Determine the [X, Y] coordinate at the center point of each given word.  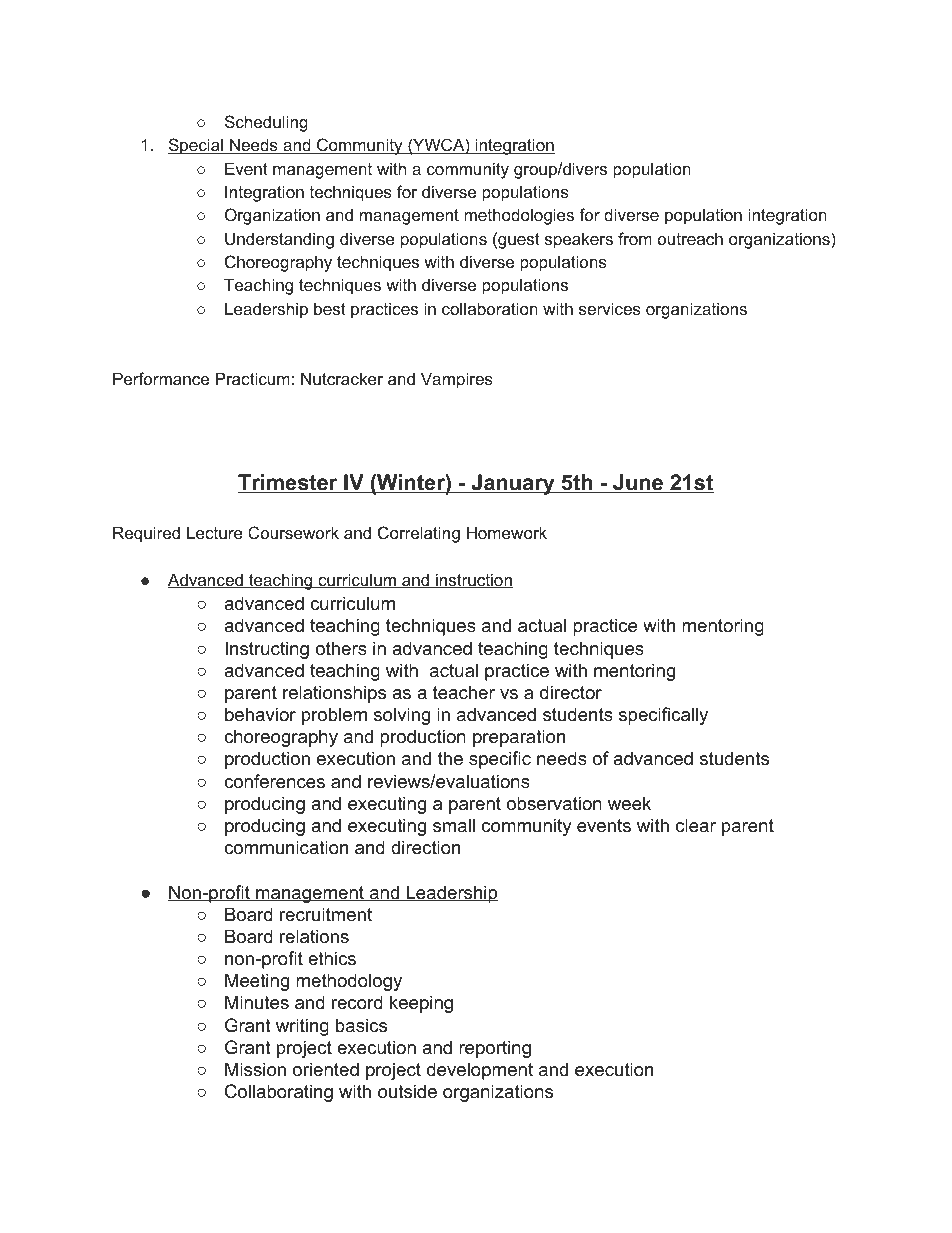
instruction [473, 580]
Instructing [267, 650]
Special [196, 146]
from [635, 238]
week [629, 803]
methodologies [519, 216]
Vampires [457, 380]
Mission [255, 1069]
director [571, 692]
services [610, 308]
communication [286, 847]
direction [425, 847]
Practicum [253, 378]
